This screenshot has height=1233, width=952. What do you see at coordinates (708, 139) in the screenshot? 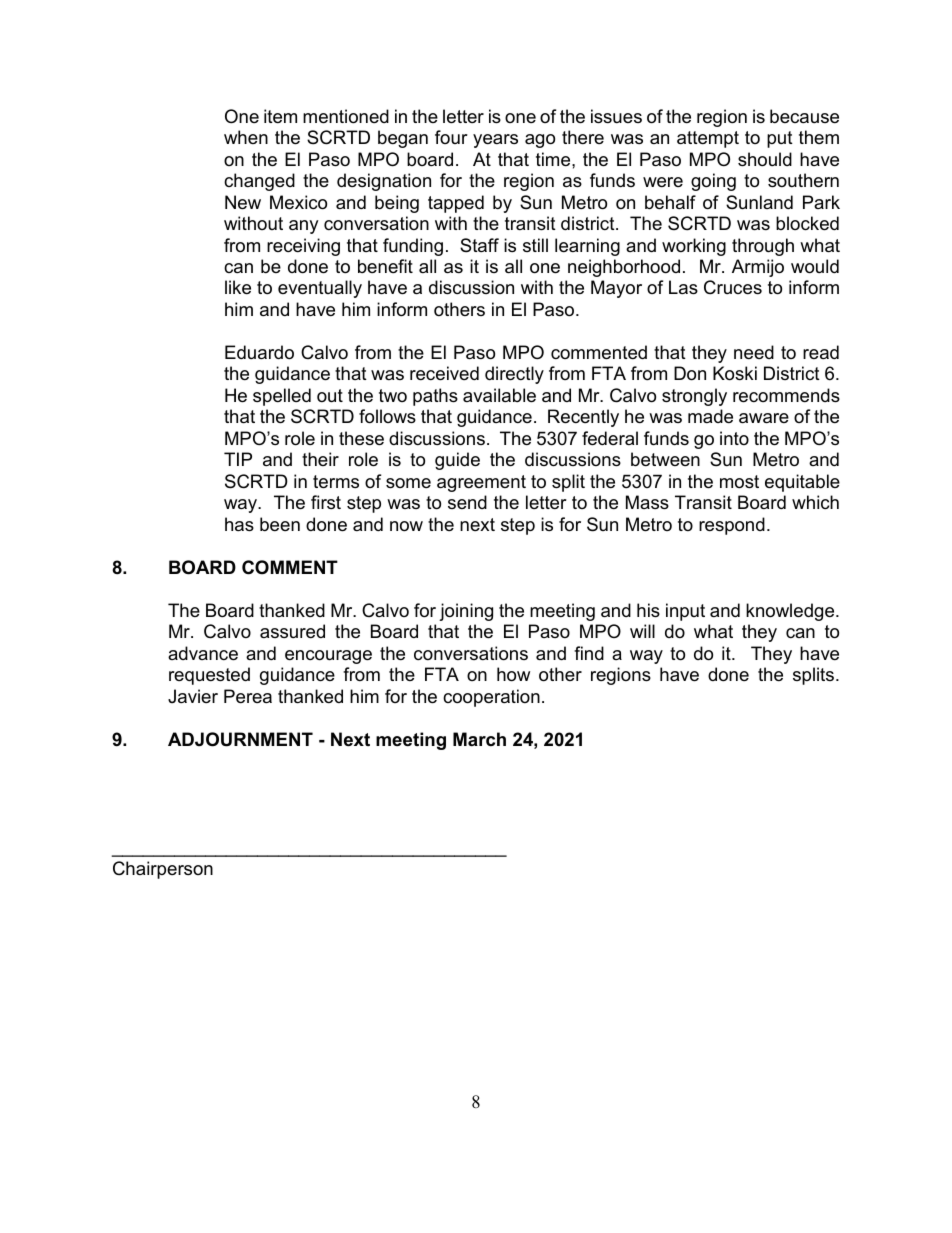
I see `attempt` at bounding box center [708, 139].
